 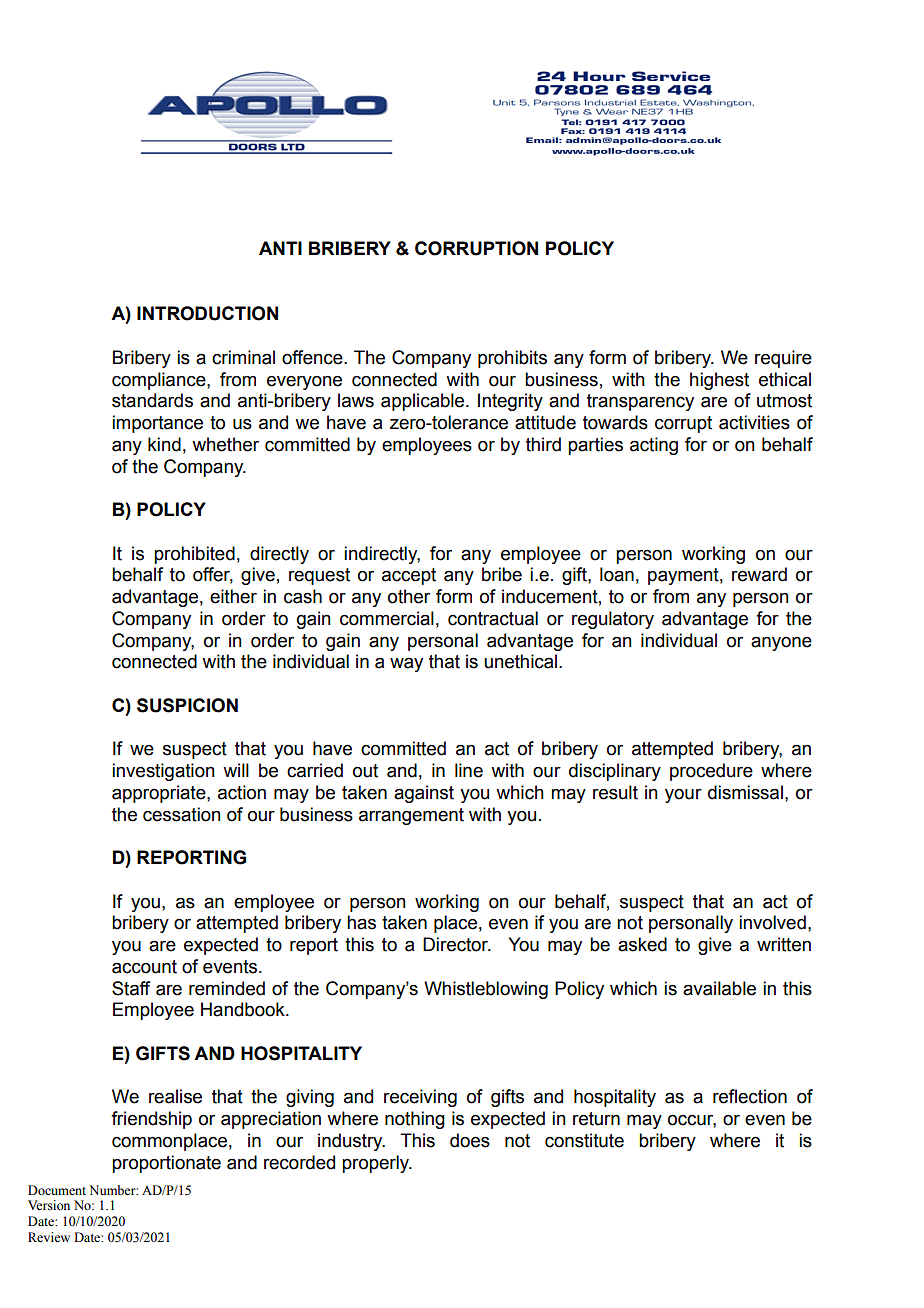 What do you see at coordinates (166, 1164) in the document?
I see `proportionate` at bounding box center [166, 1164].
